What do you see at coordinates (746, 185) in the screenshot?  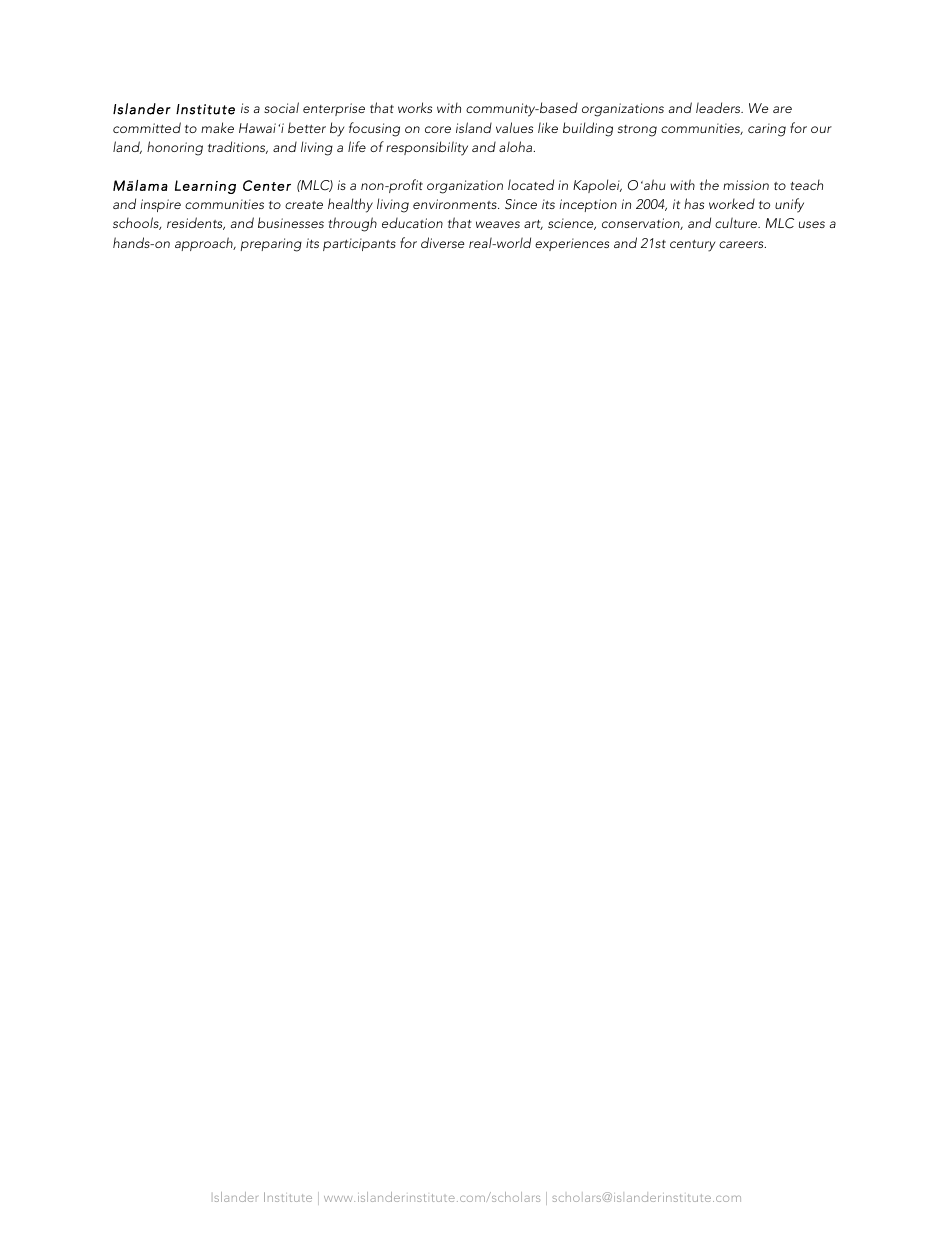 I see `mission` at bounding box center [746, 185].
